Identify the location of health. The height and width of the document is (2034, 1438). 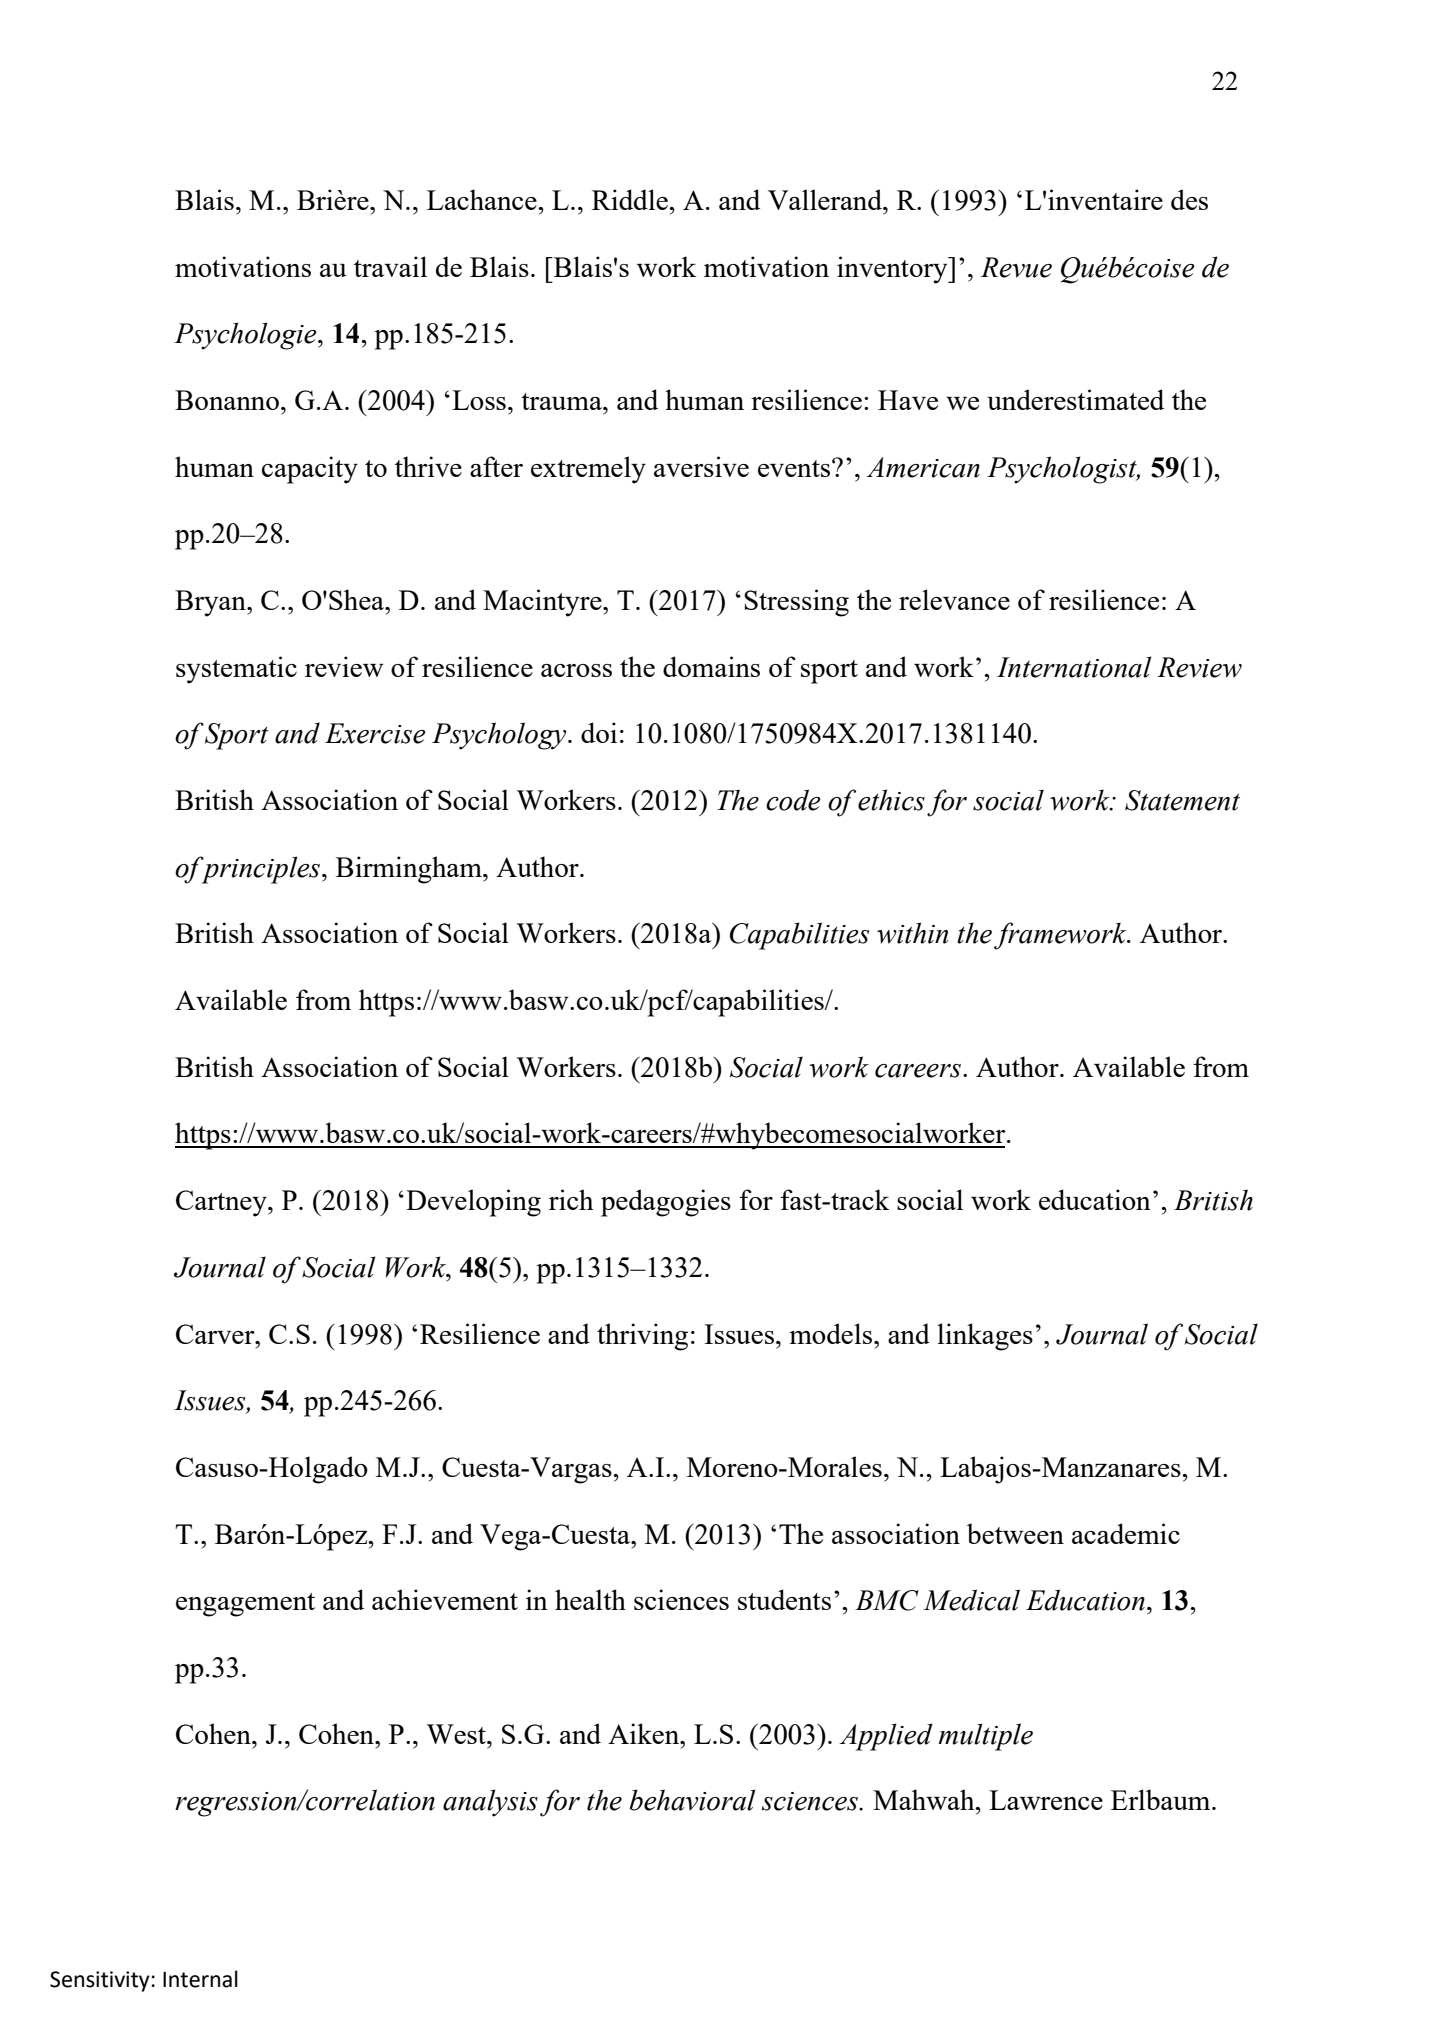
(590, 1599).
